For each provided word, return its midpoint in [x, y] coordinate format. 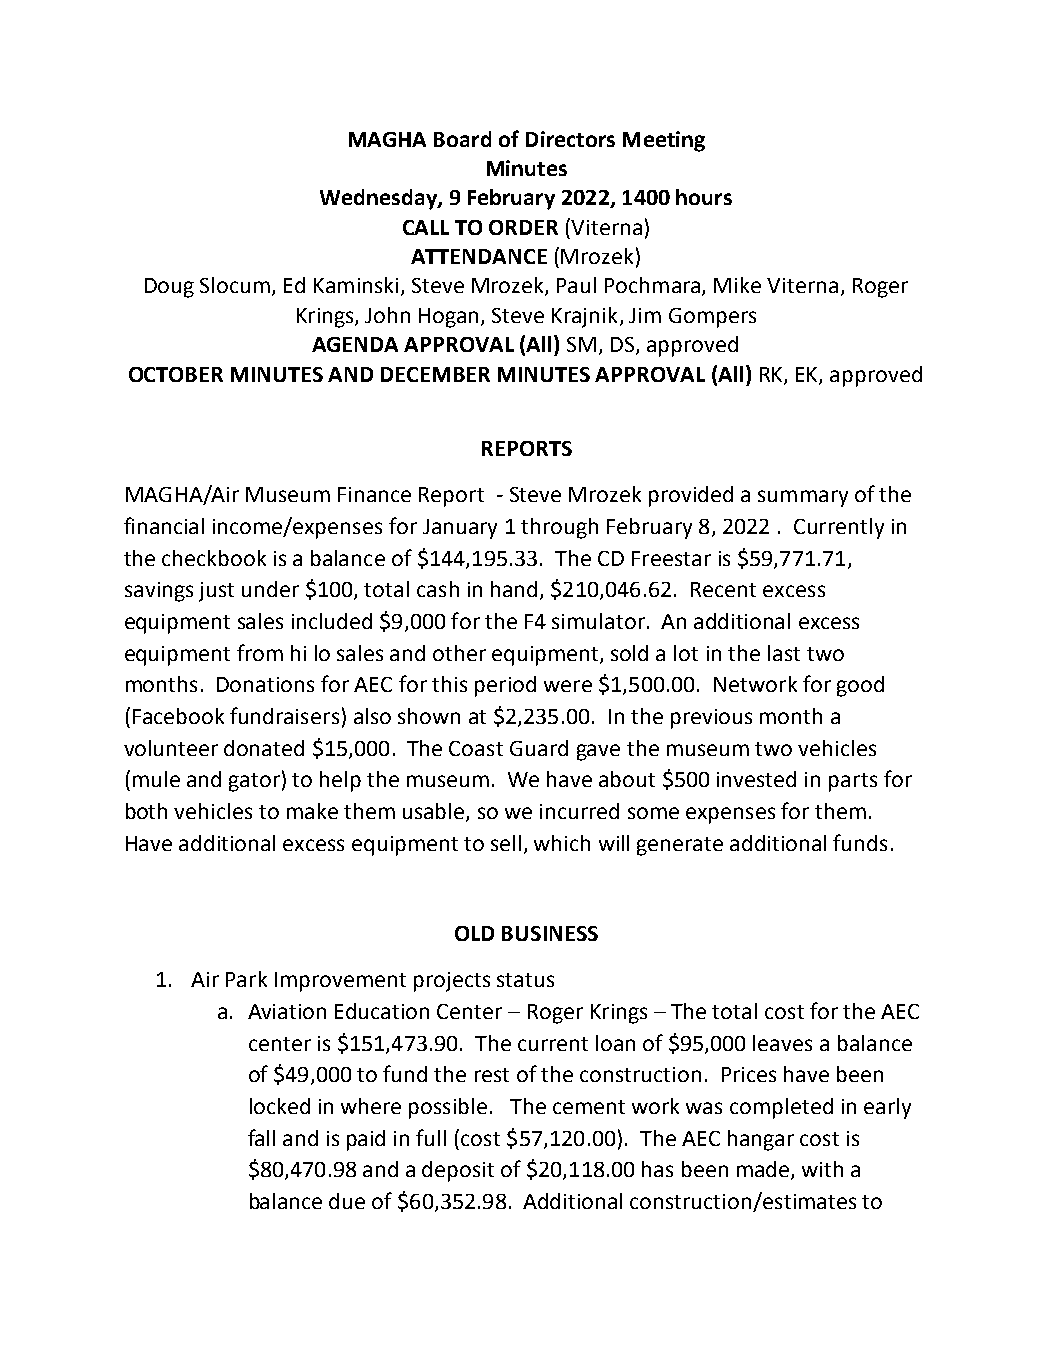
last [784, 653]
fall [261, 1137]
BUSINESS [550, 933]
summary [803, 498]
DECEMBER [435, 374]
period [505, 686]
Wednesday [379, 199]
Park [246, 979]
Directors [570, 139]
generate [680, 846]
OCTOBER [176, 374]
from [260, 652]
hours [704, 197]
